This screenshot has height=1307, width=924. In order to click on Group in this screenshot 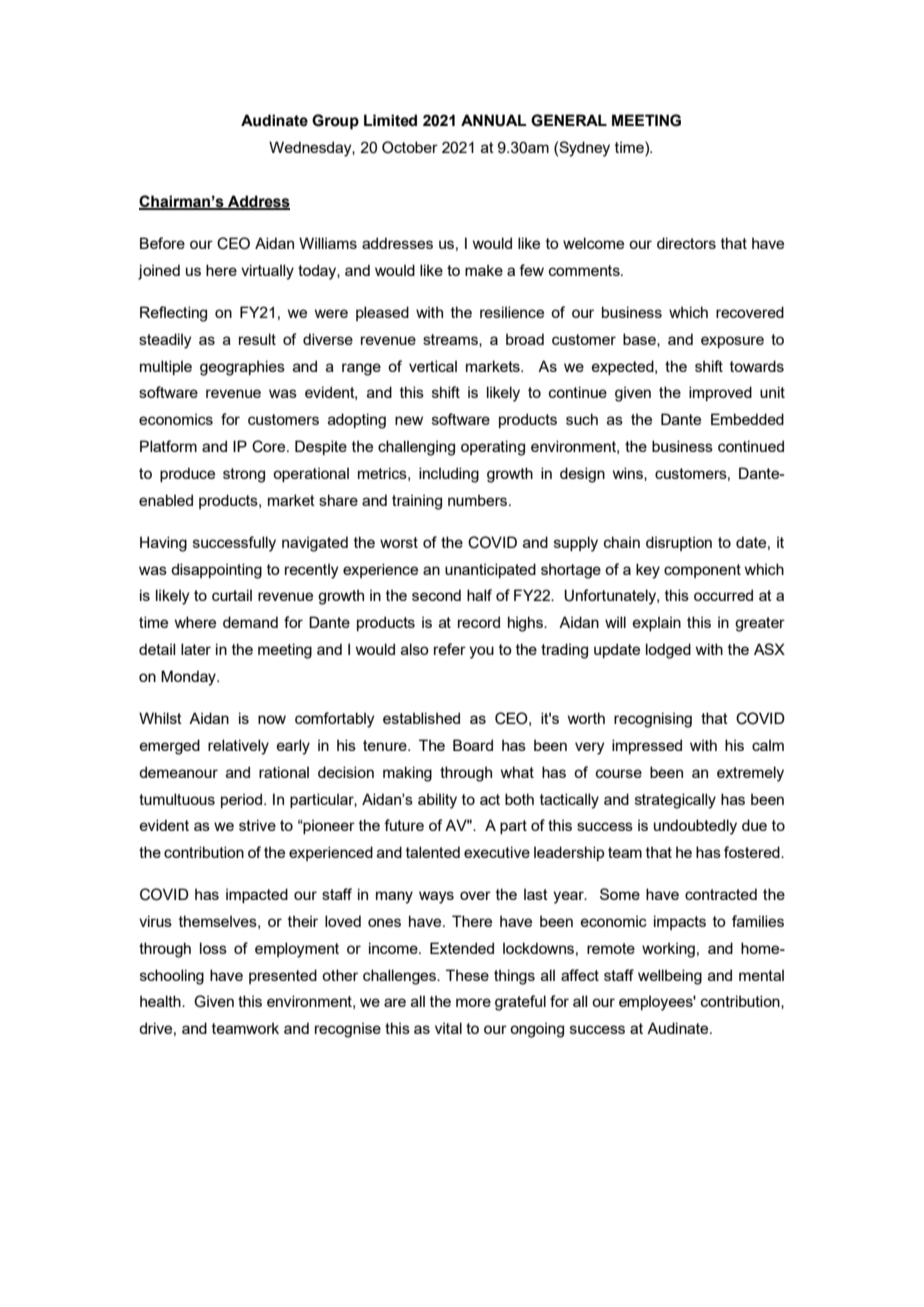, I will do `click(335, 122)`.
